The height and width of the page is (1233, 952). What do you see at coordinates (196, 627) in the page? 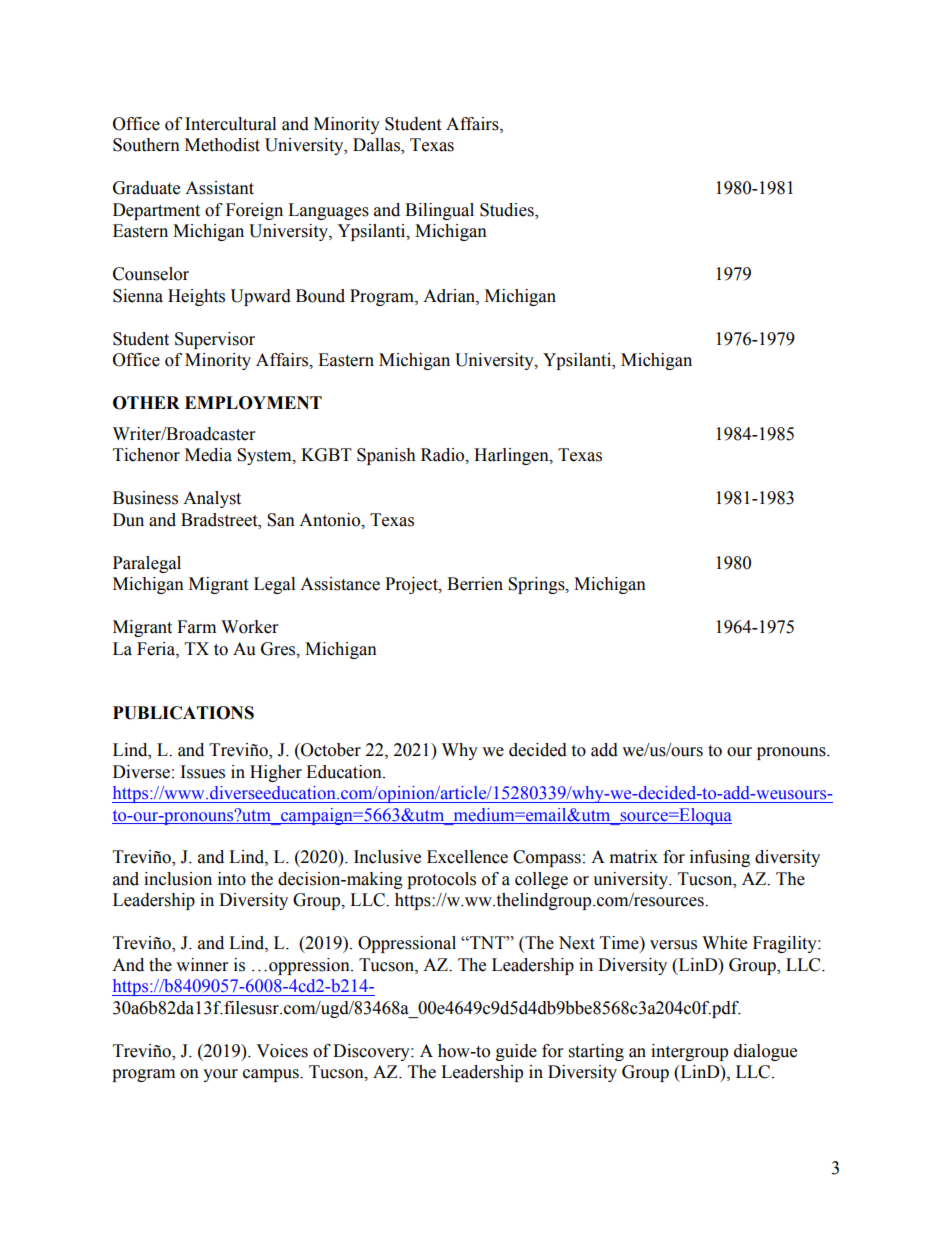
I see `Farm` at bounding box center [196, 627].
